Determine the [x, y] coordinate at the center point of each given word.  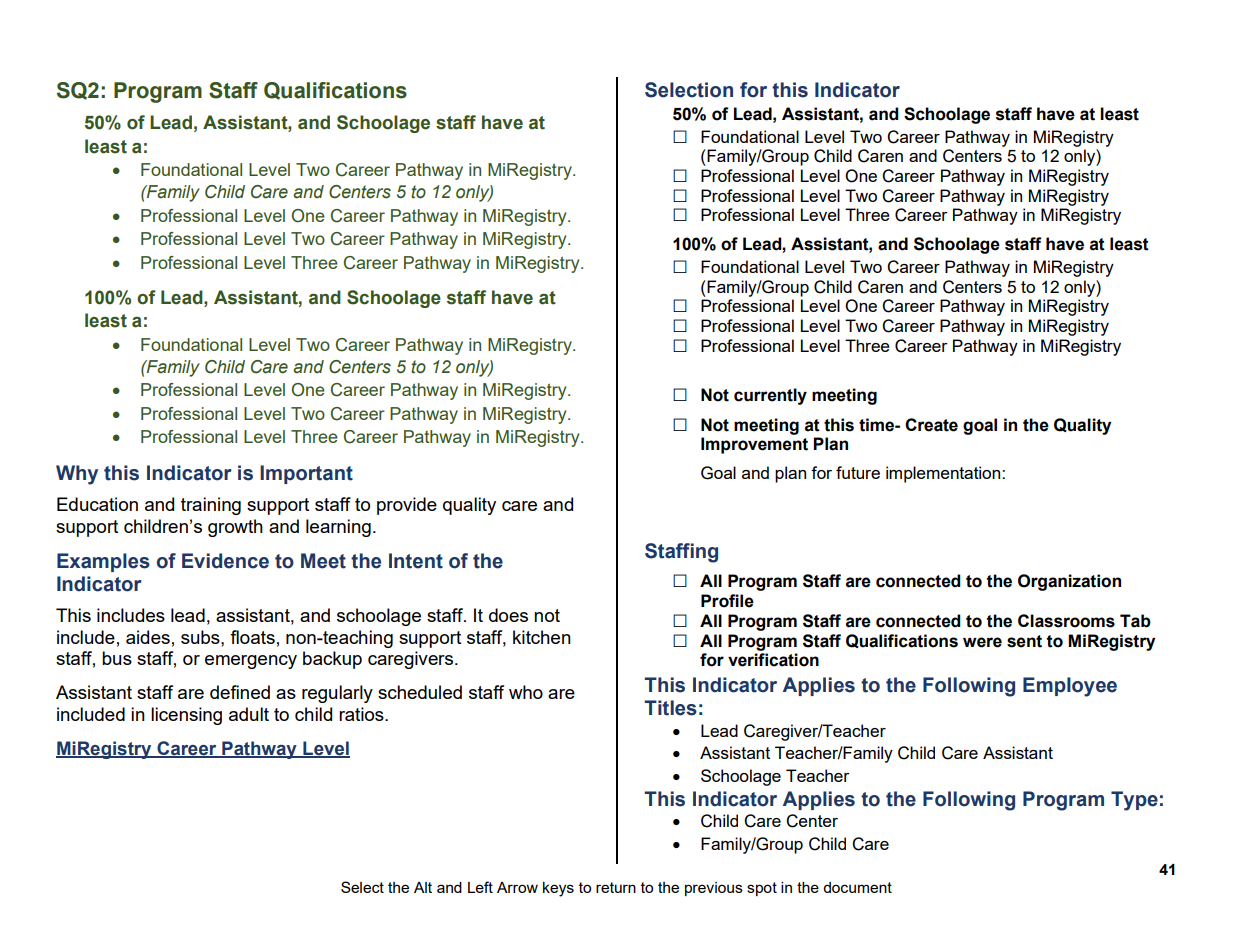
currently [770, 396]
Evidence [225, 561]
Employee [1070, 687]
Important [306, 474]
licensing [186, 716]
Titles [670, 708]
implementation [944, 474]
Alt [423, 887]
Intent [416, 561]
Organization [1069, 582]
